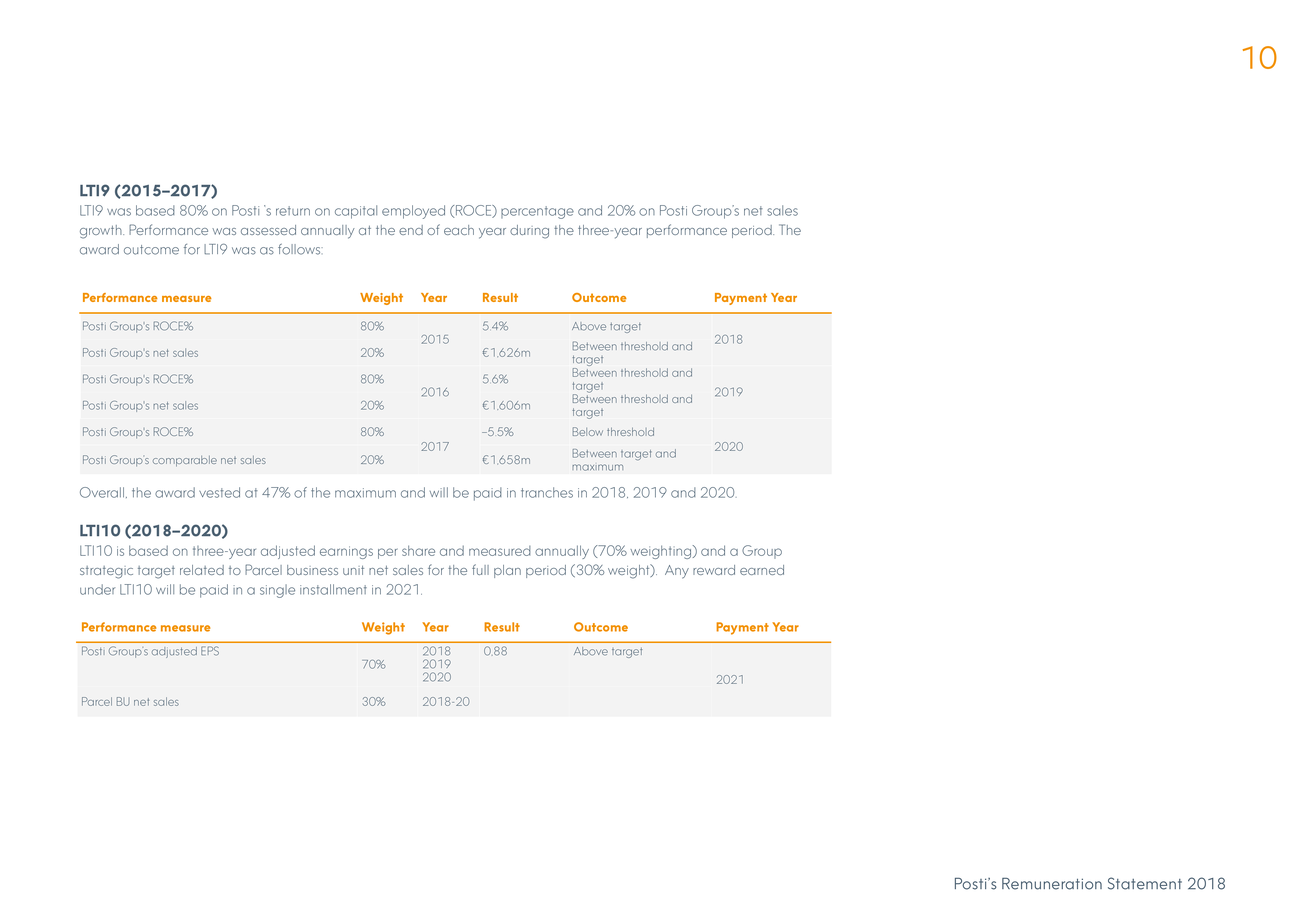  Describe the element at coordinates (677, 572) in the screenshot. I see `Any` at that location.
